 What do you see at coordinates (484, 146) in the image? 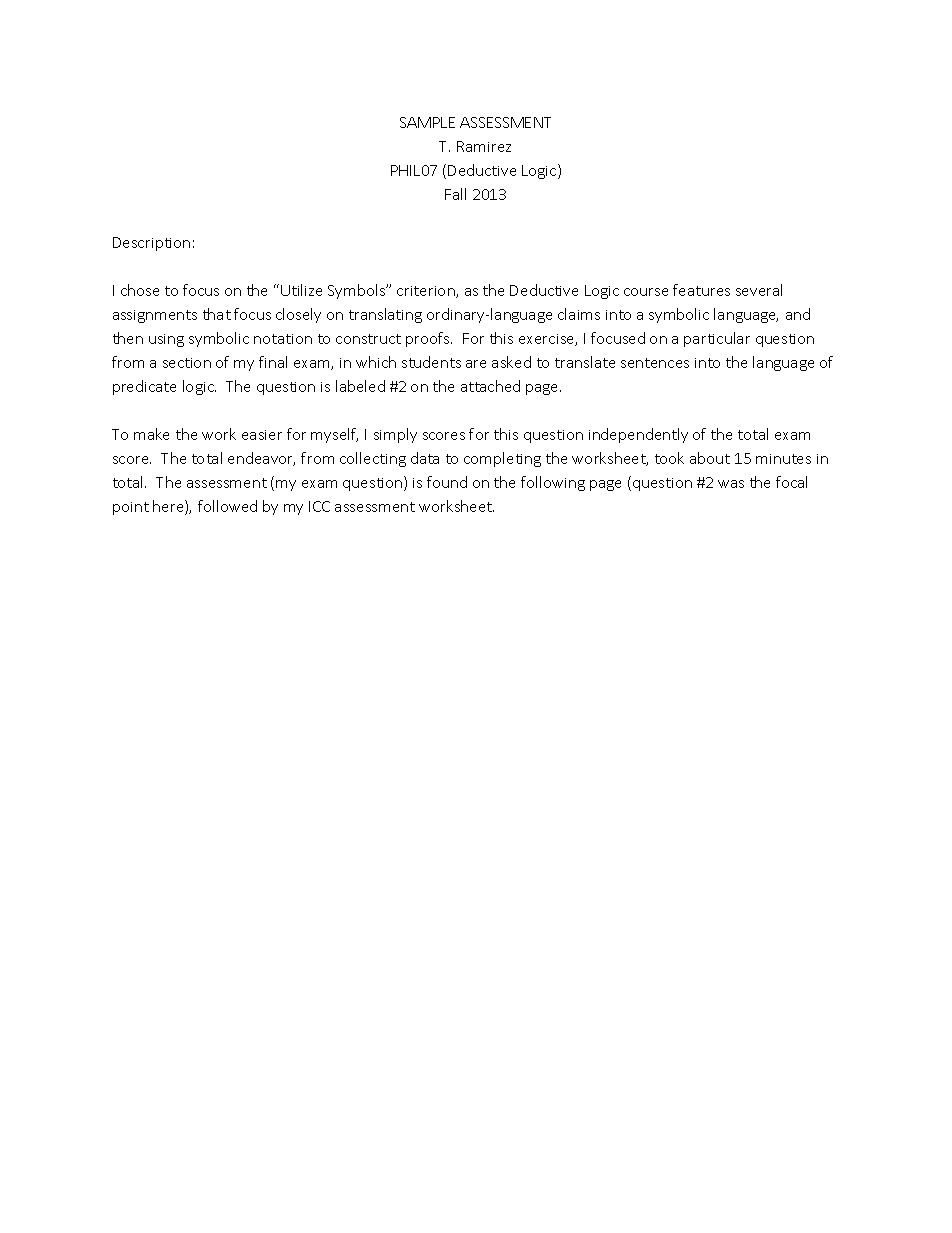
I see `Ramirez` at bounding box center [484, 146].
